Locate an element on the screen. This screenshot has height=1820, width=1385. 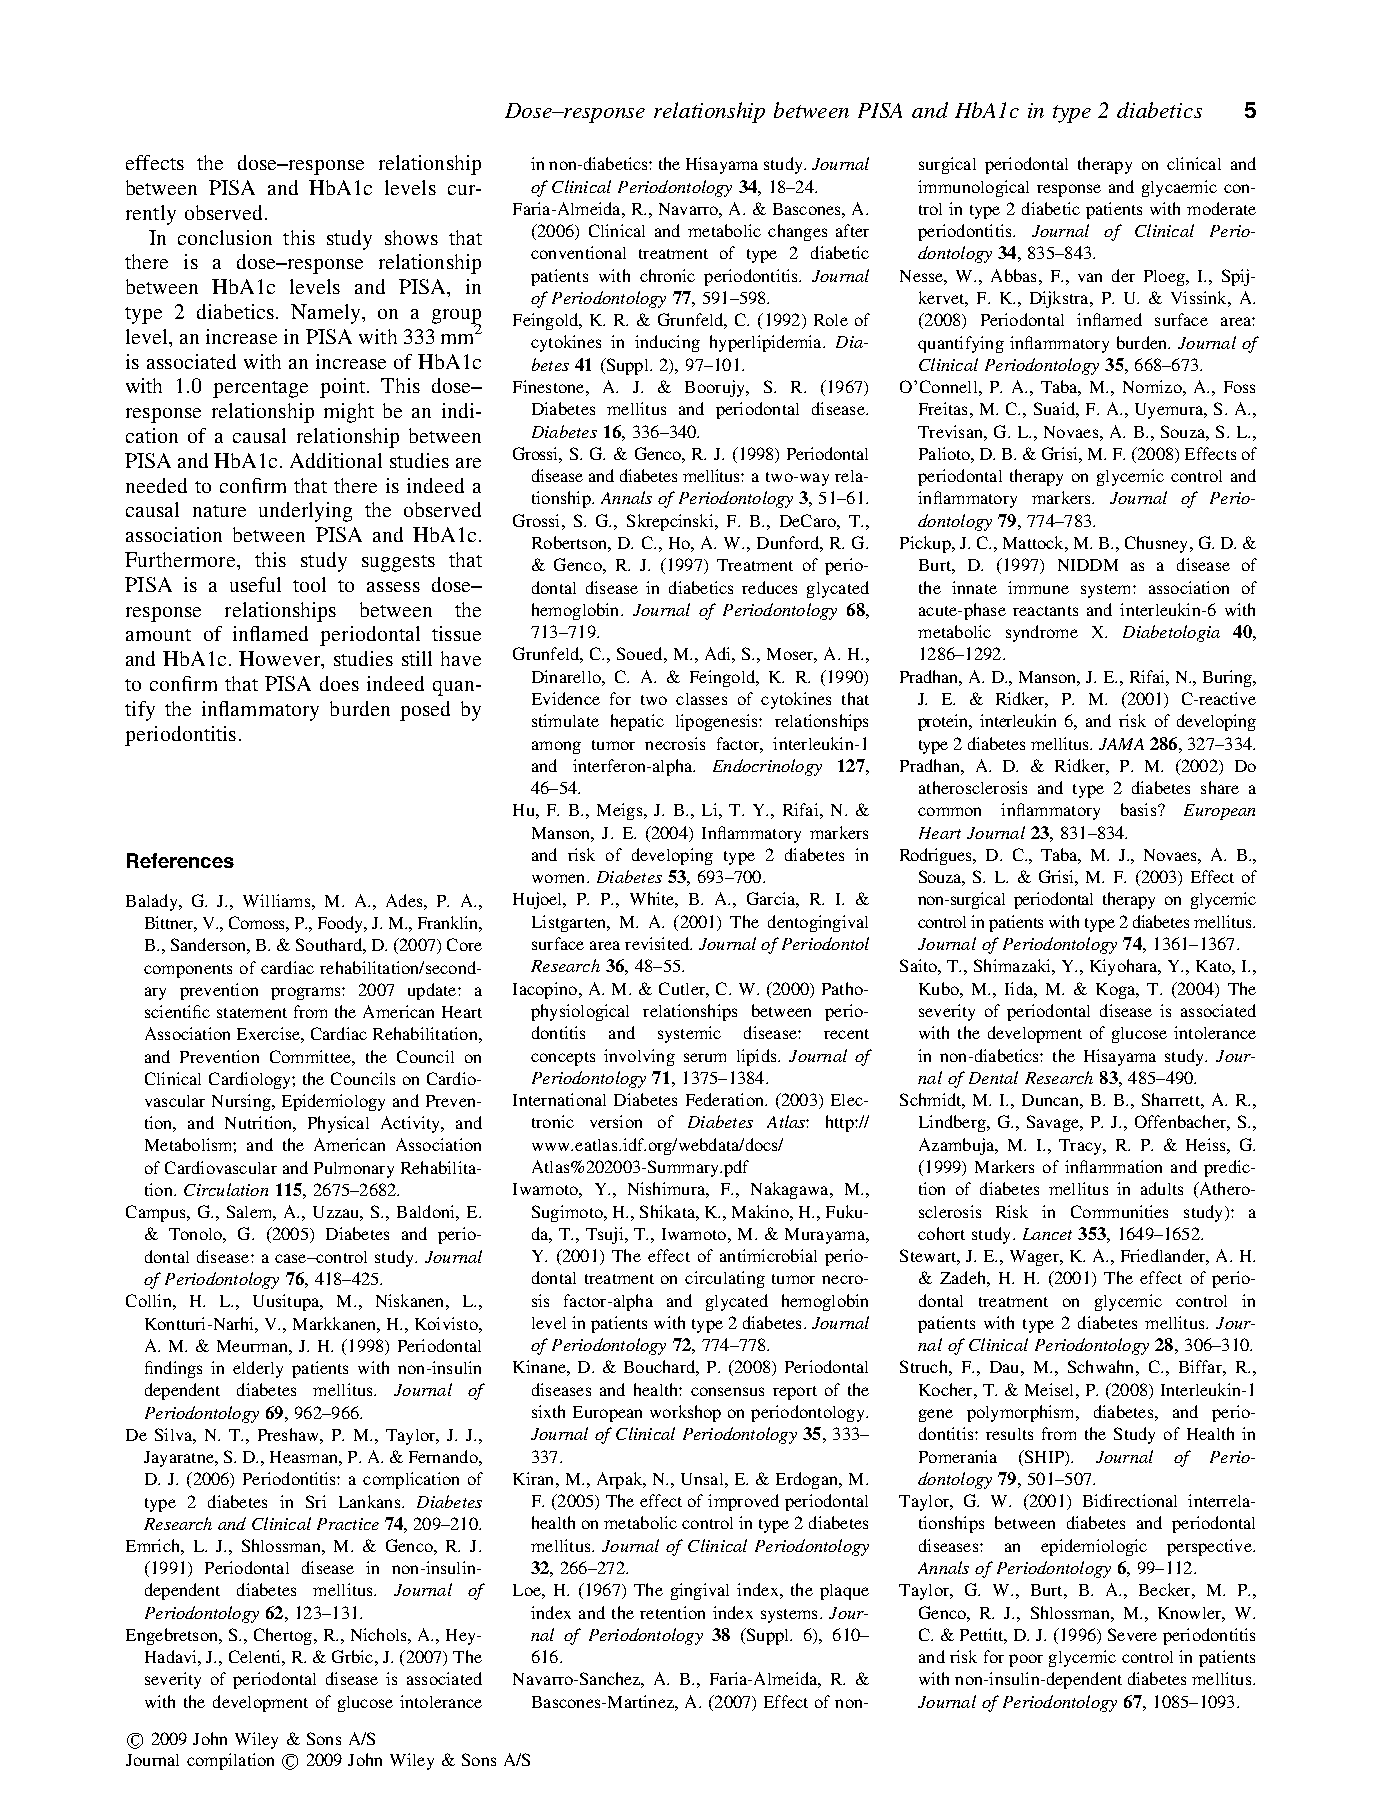
However is located at coordinates (281, 660).
